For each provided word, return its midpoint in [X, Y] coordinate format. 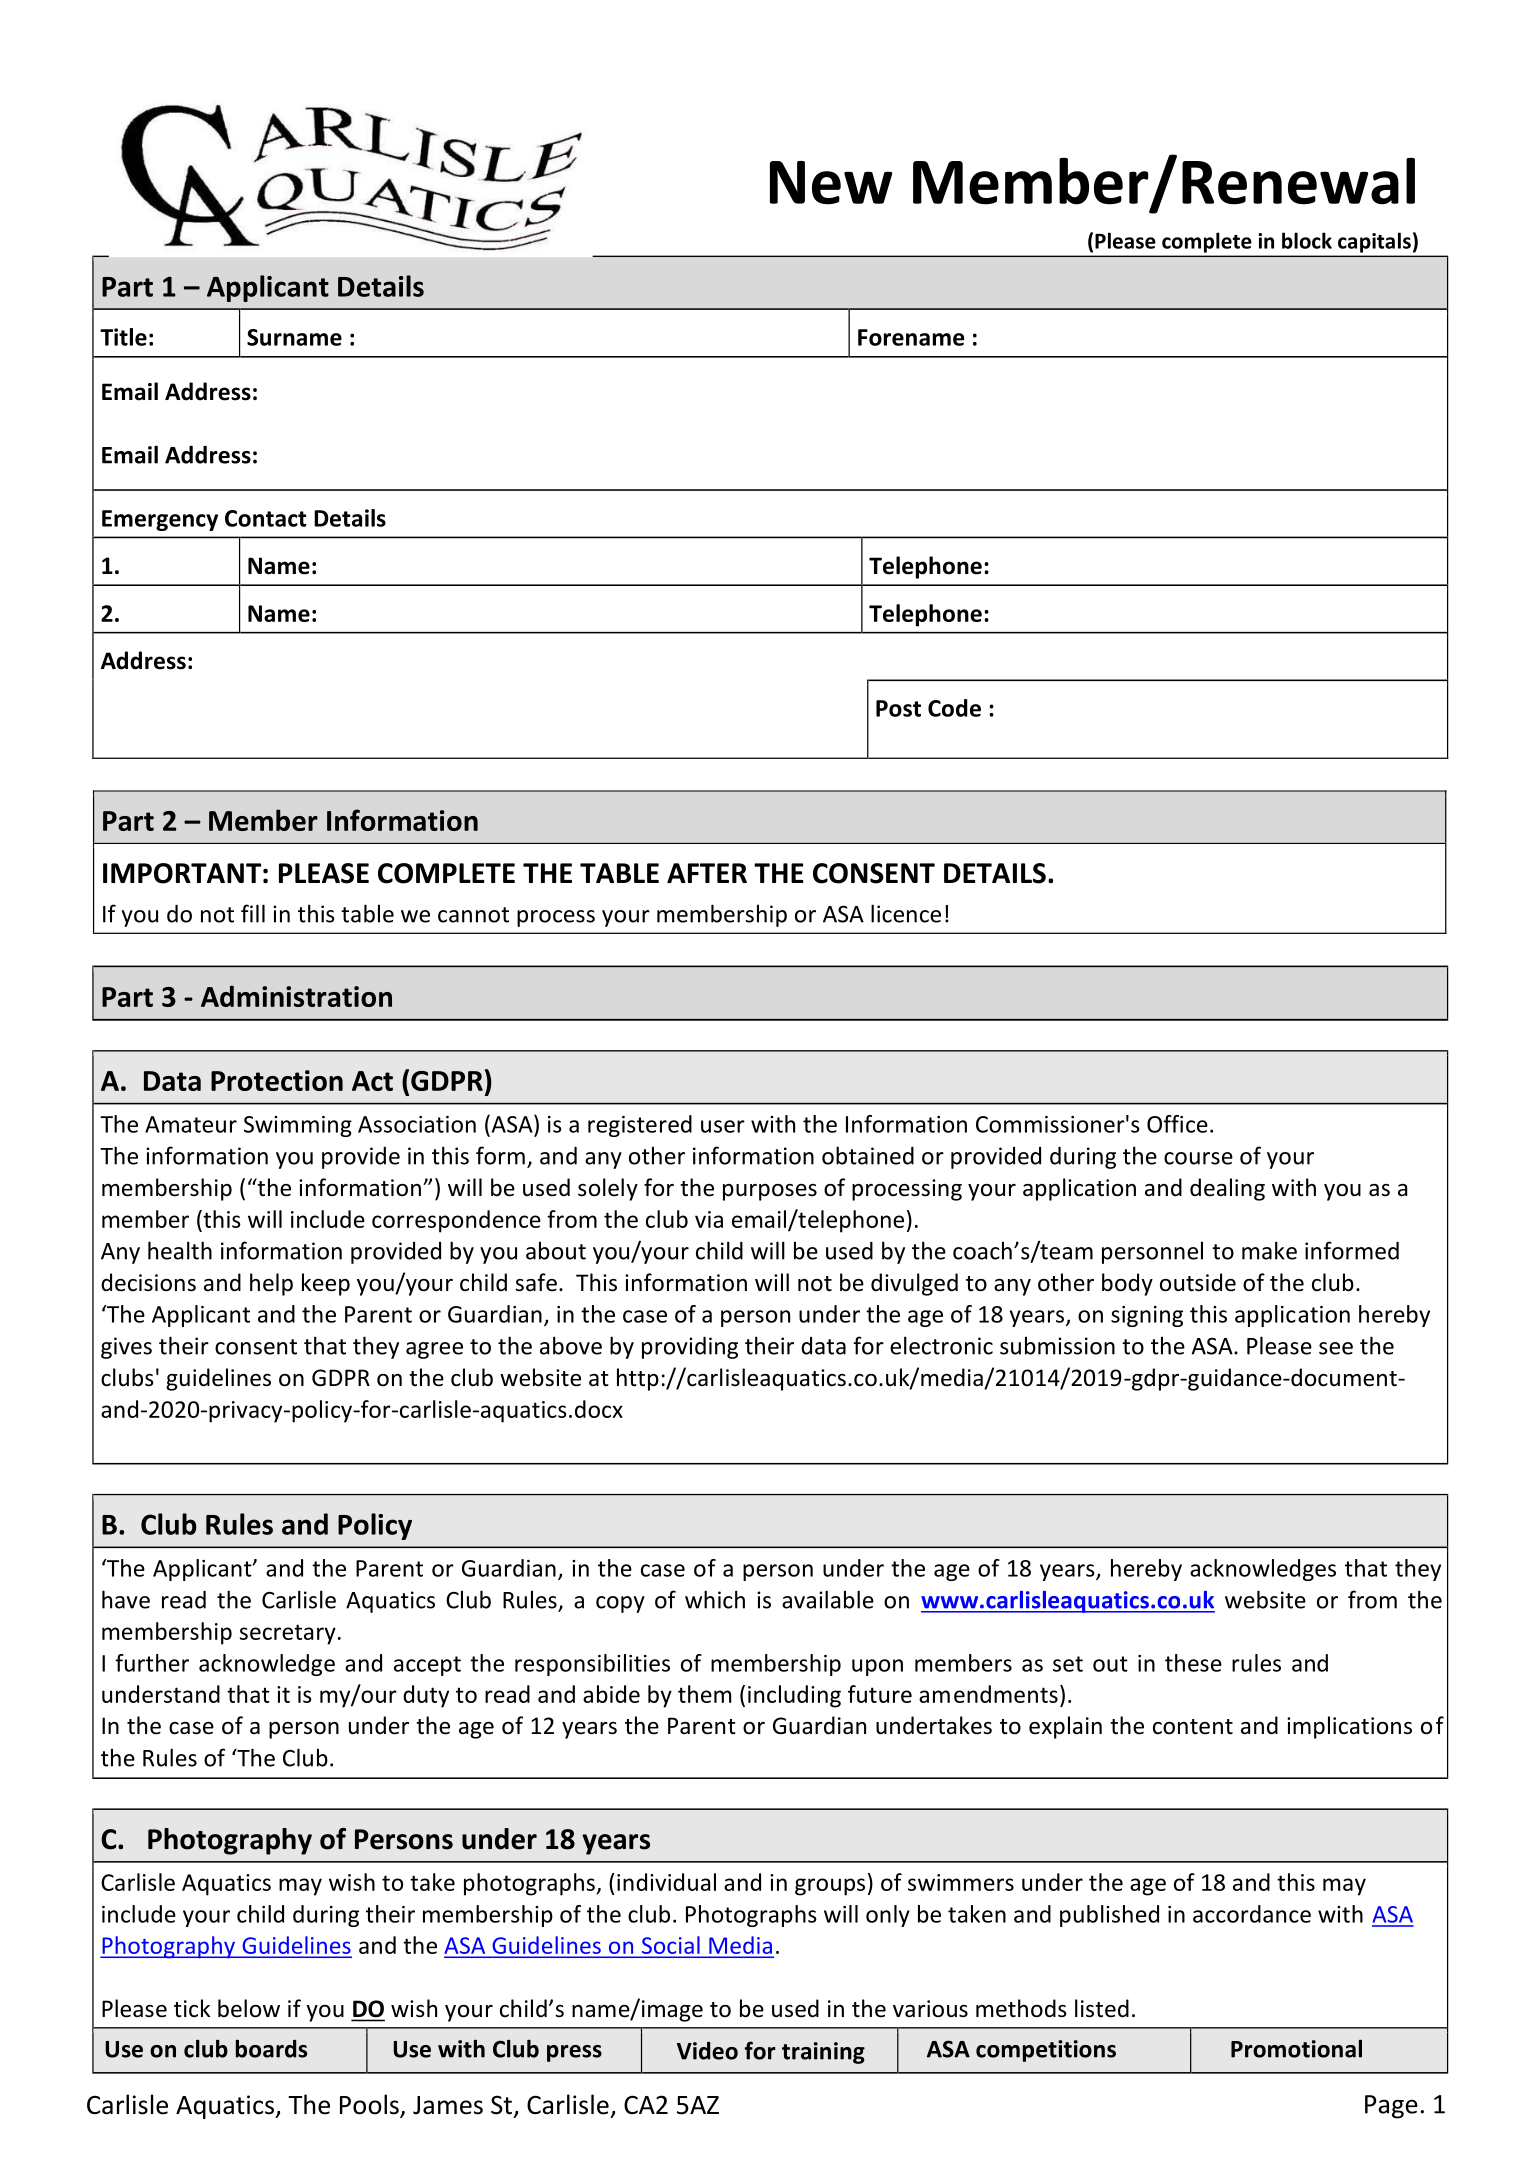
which [715, 1599]
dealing [1227, 1189]
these [1193, 1663]
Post [898, 708]
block [1307, 240]
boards [271, 2048]
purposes [770, 1192]
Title [123, 337]
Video [707, 2051]
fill [253, 913]
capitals [1374, 243]
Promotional [1296, 2048]
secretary [288, 1634]
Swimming [298, 1126]
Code [954, 708]
